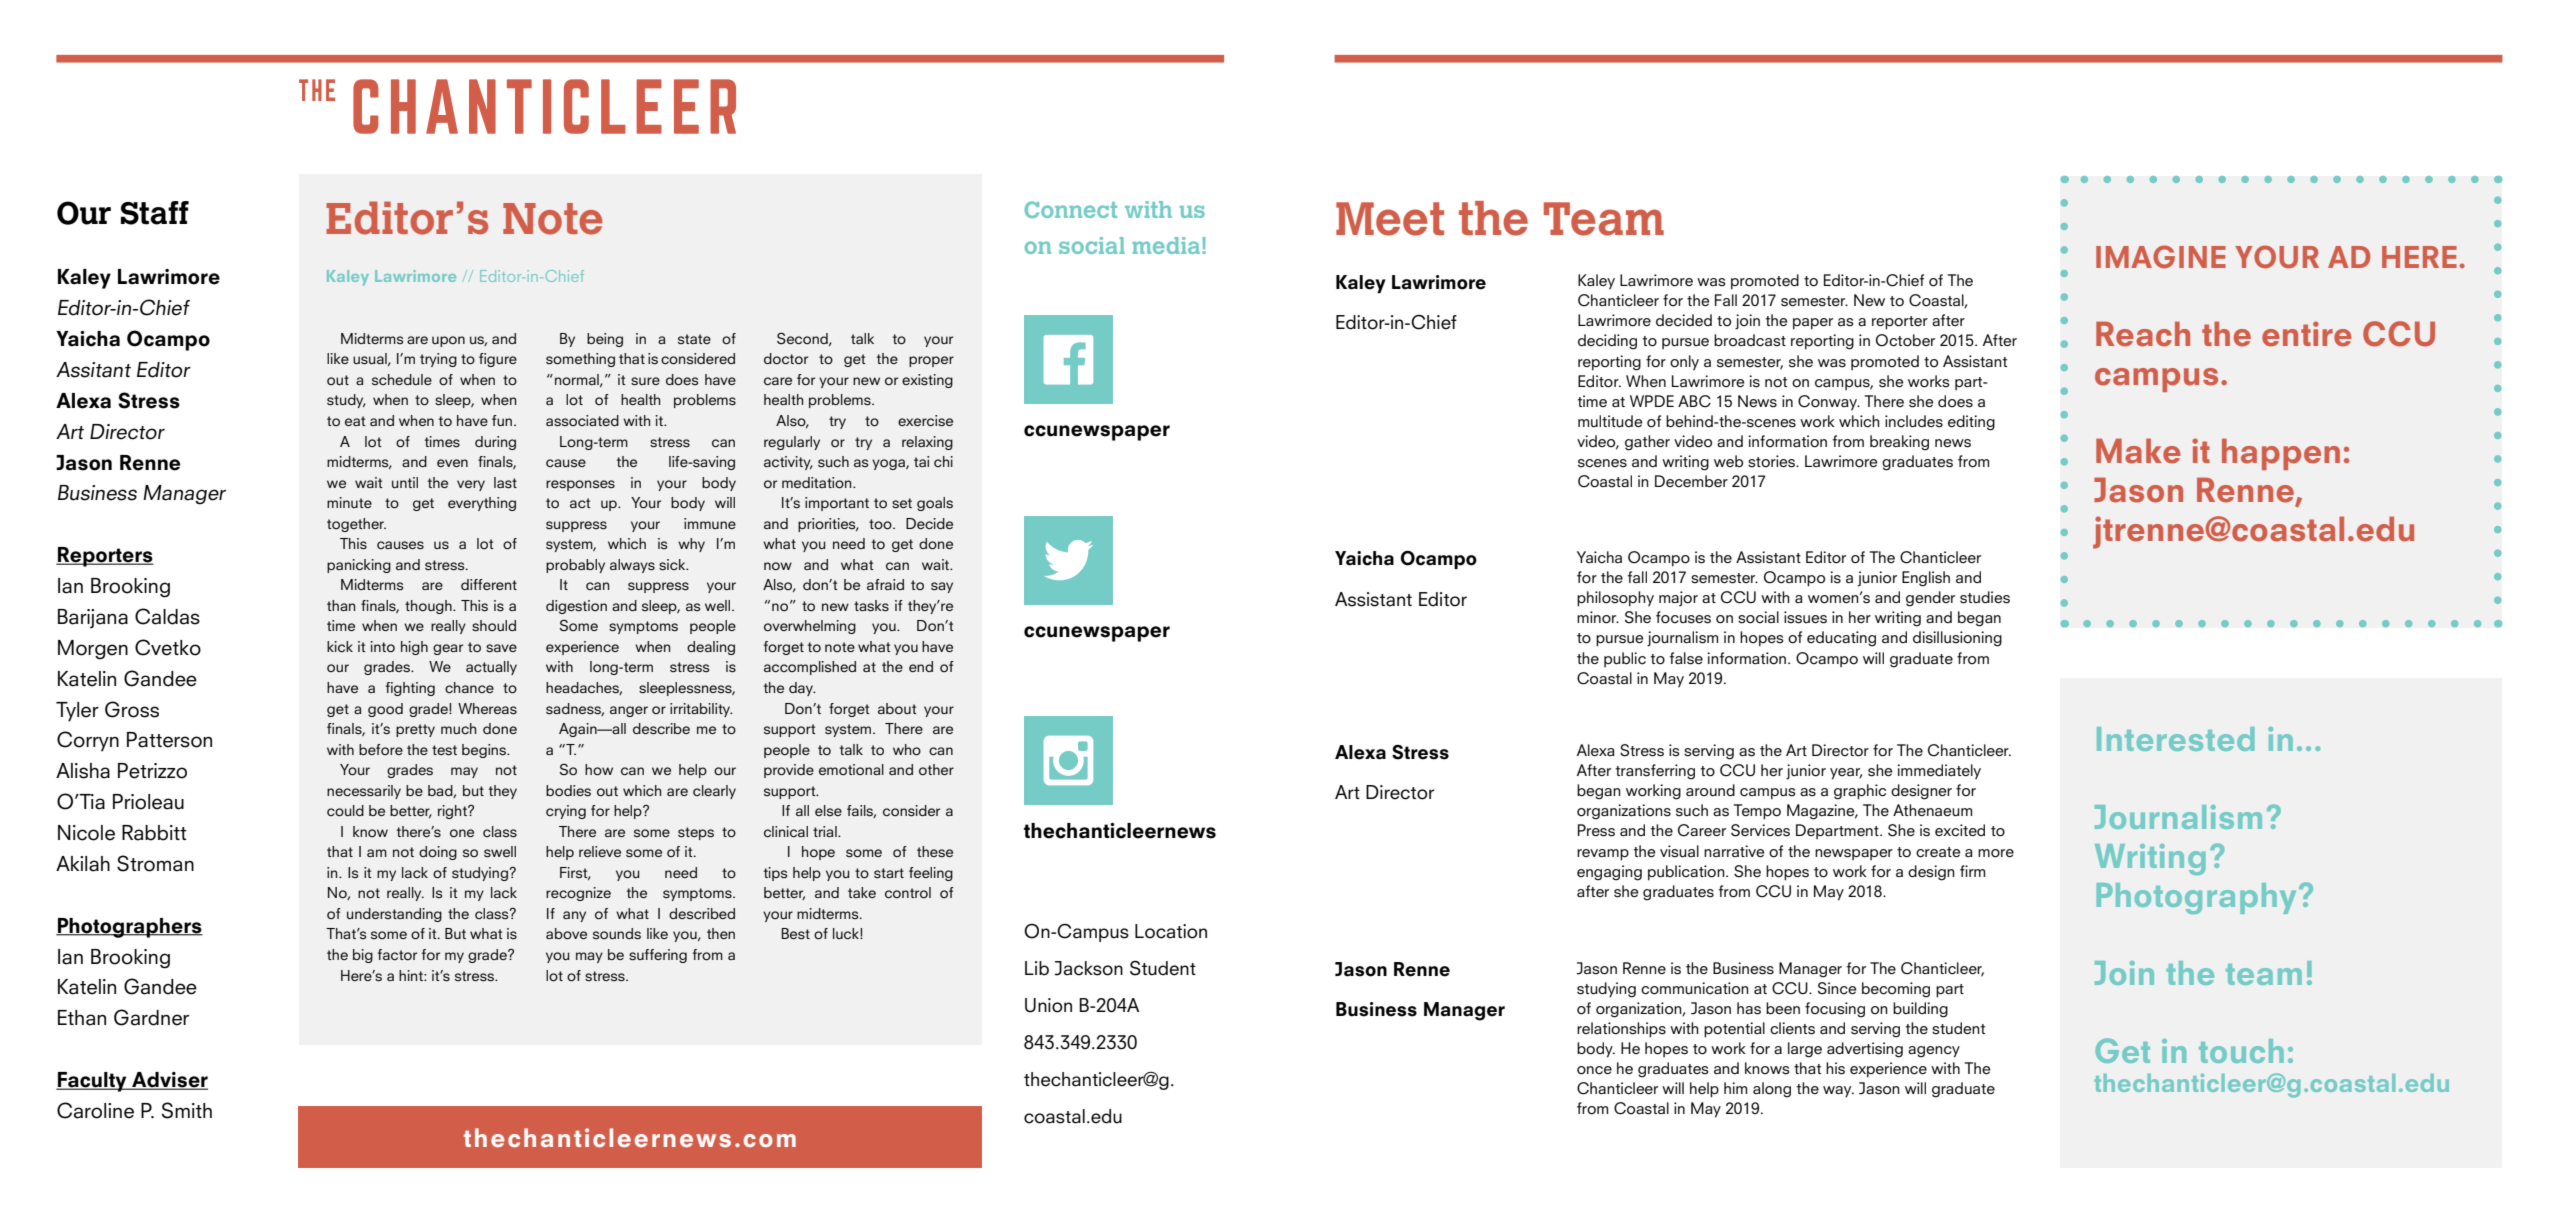  What do you see at coordinates (169, 1081) in the document?
I see `Adviser` at bounding box center [169, 1081].
